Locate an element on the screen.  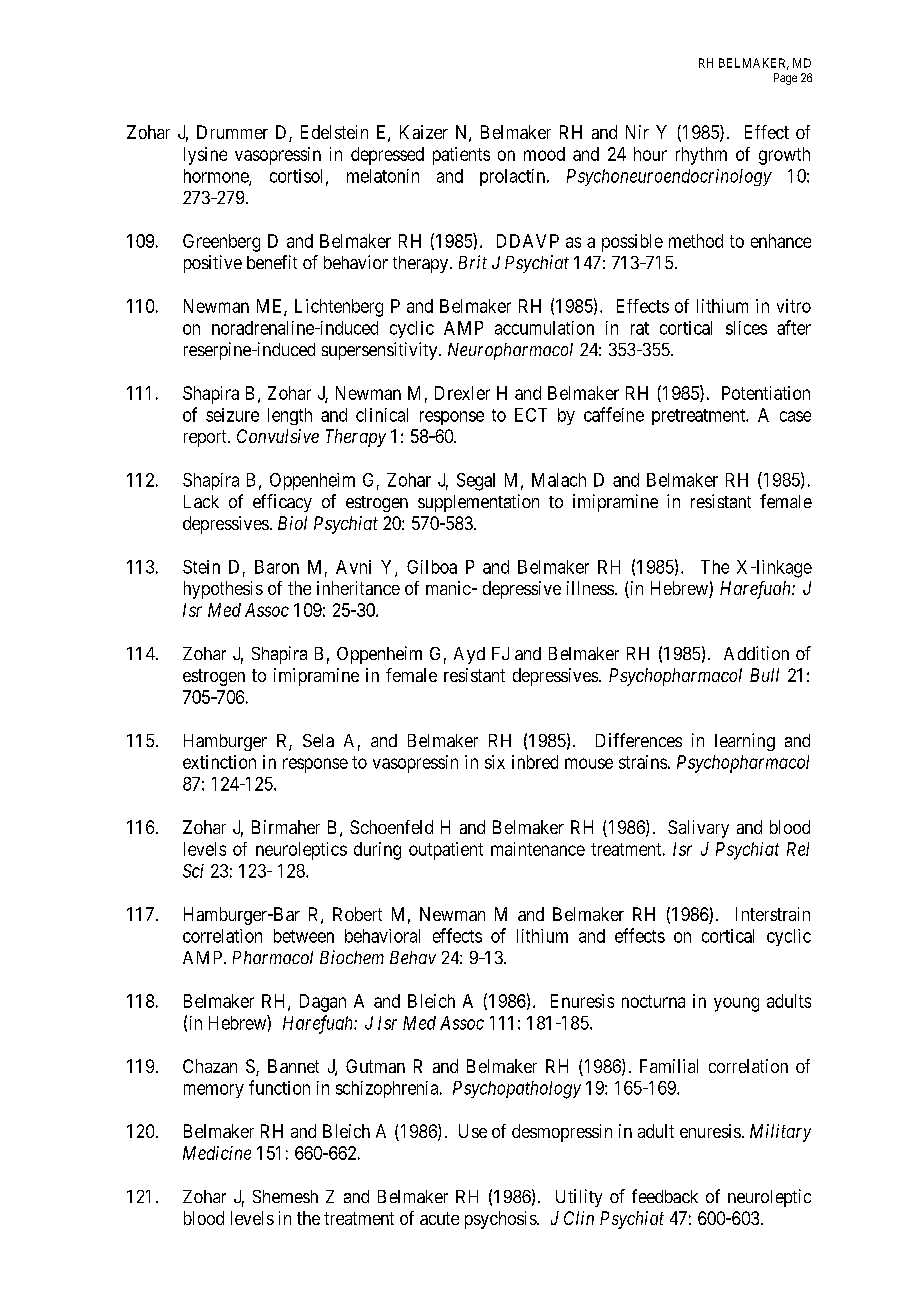
between is located at coordinates (304, 936).
